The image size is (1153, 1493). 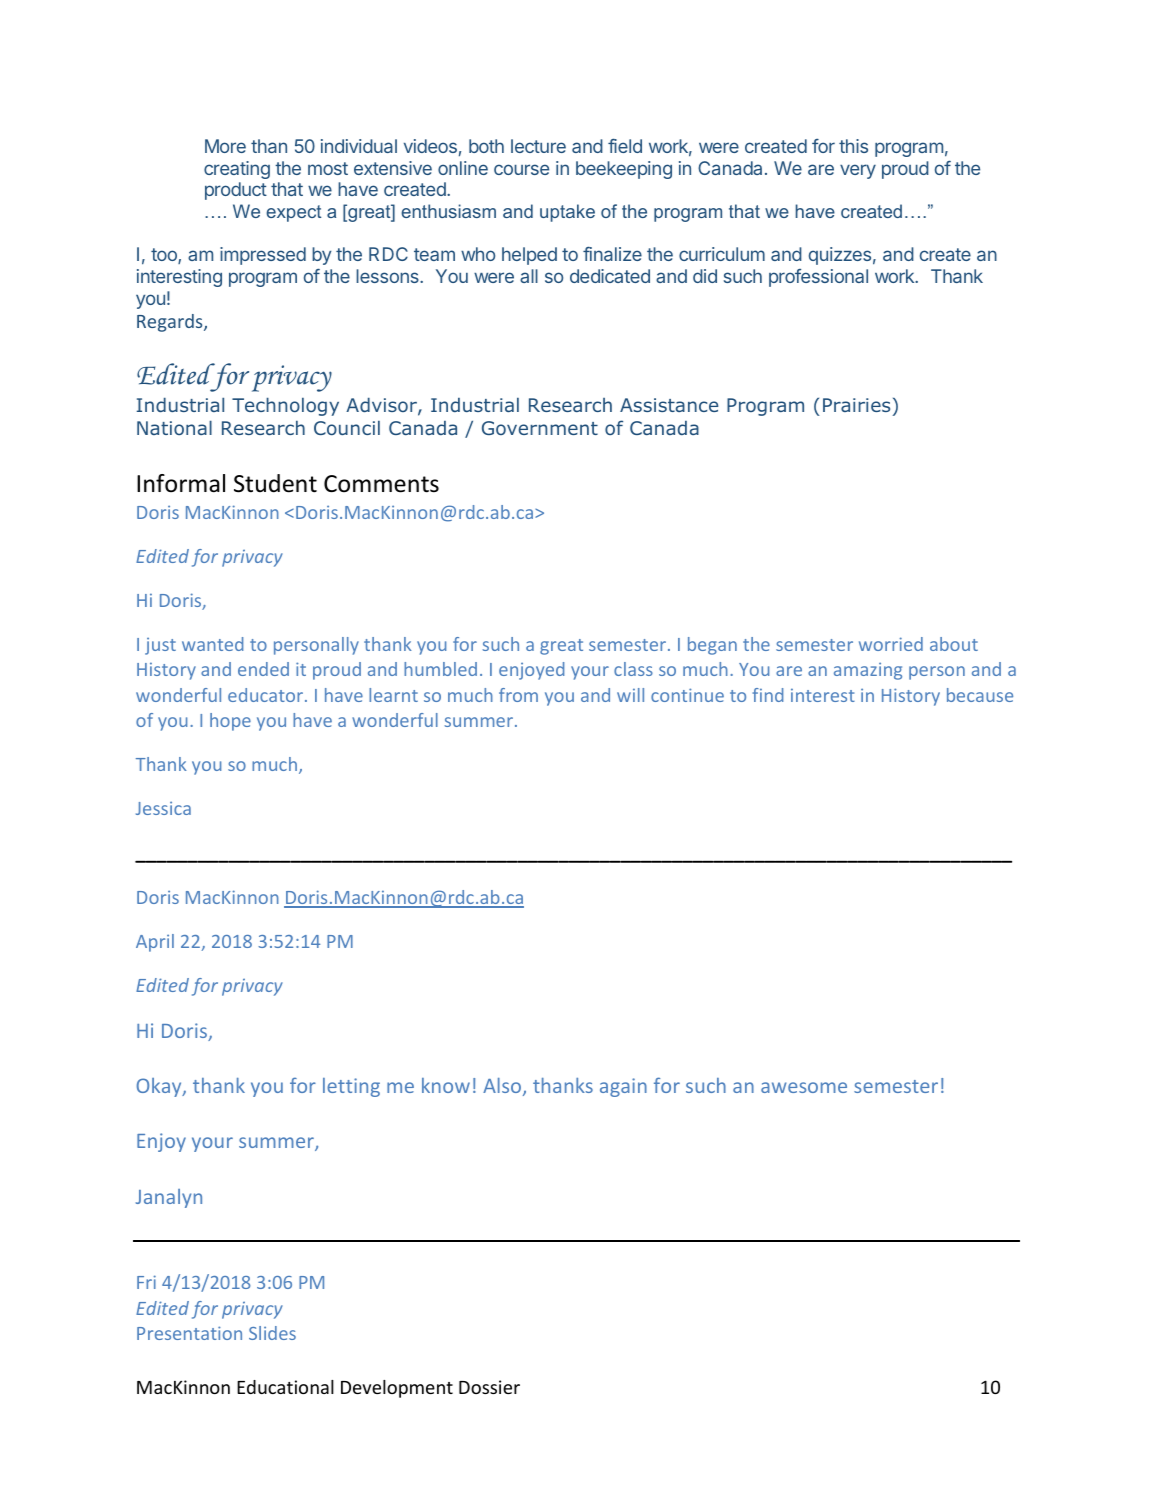 What do you see at coordinates (858, 171) in the document?
I see `very` at bounding box center [858, 171].
